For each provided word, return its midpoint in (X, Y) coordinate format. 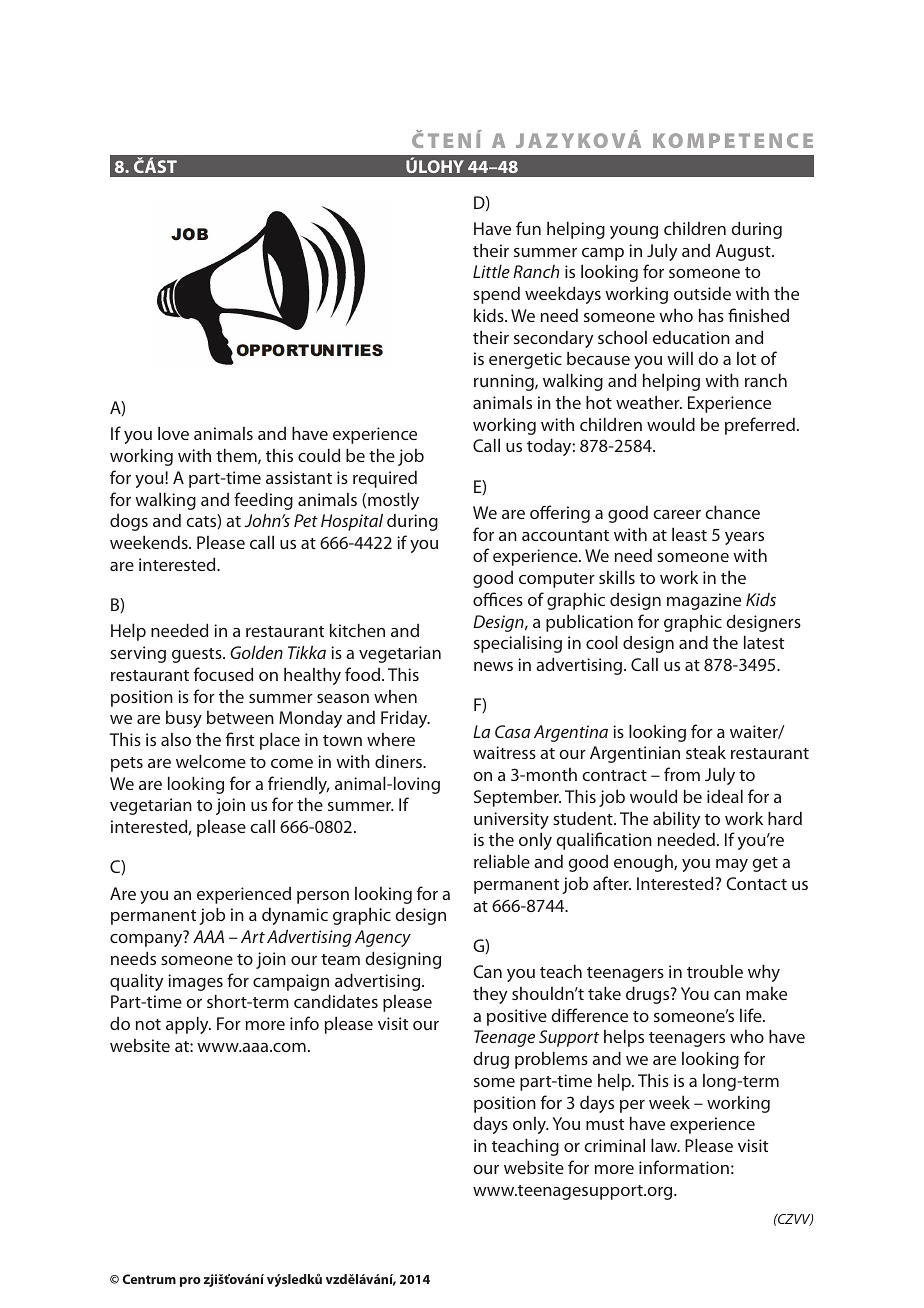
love (173, 433)
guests (198, 655)
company (147, 940)
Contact (756, 883)
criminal (614, 1145)
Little (491, 271)
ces (511, 601)
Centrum (149, 1279)
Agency (383, 938)
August (744, 252)
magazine (704, 601)
